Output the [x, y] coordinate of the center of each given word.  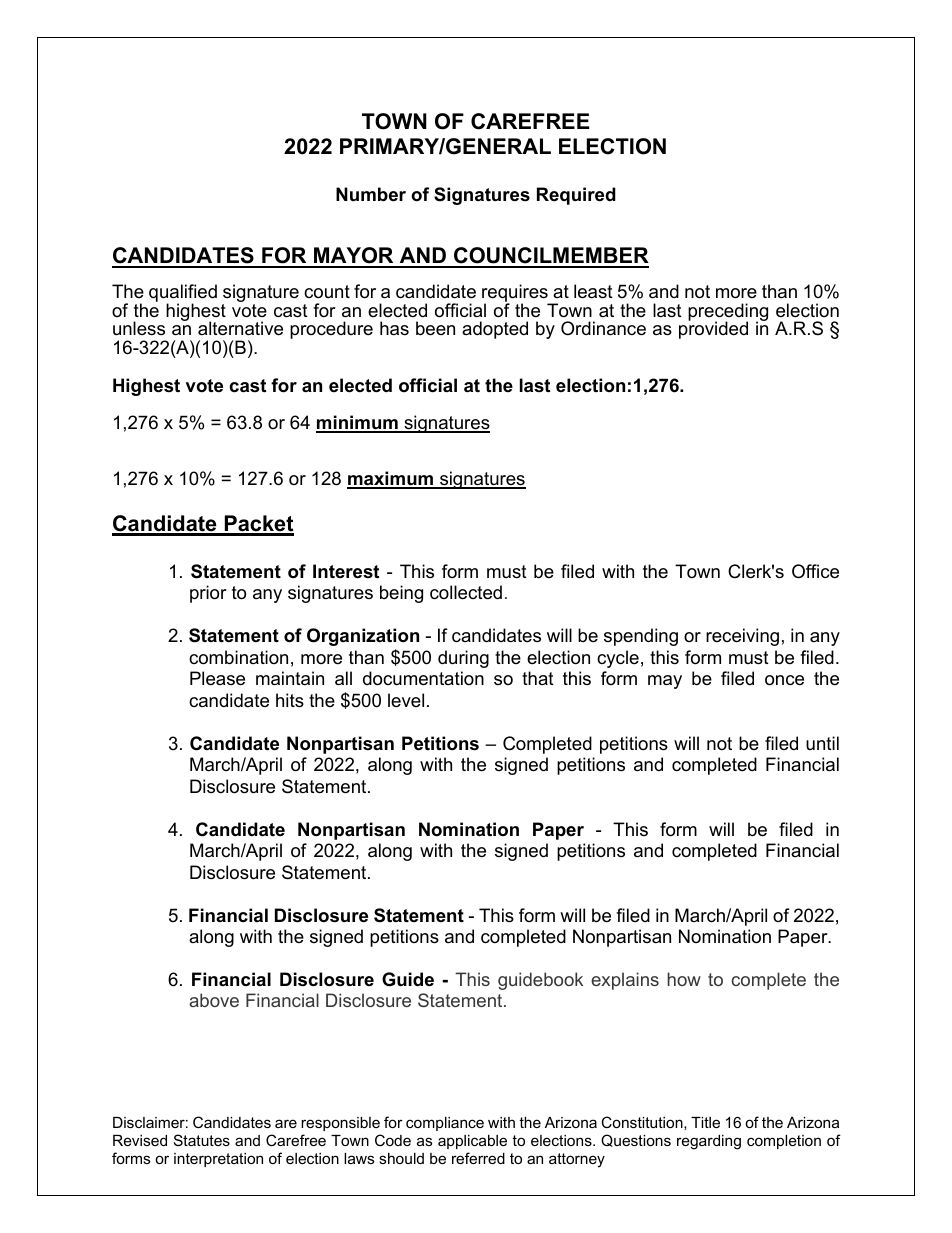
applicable [472, 1142]
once [784, 680]
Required [576, 196]
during [463, 659]
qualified [183, 294]
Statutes [202, 1140]
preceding [728, 313]
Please [217, 678]
